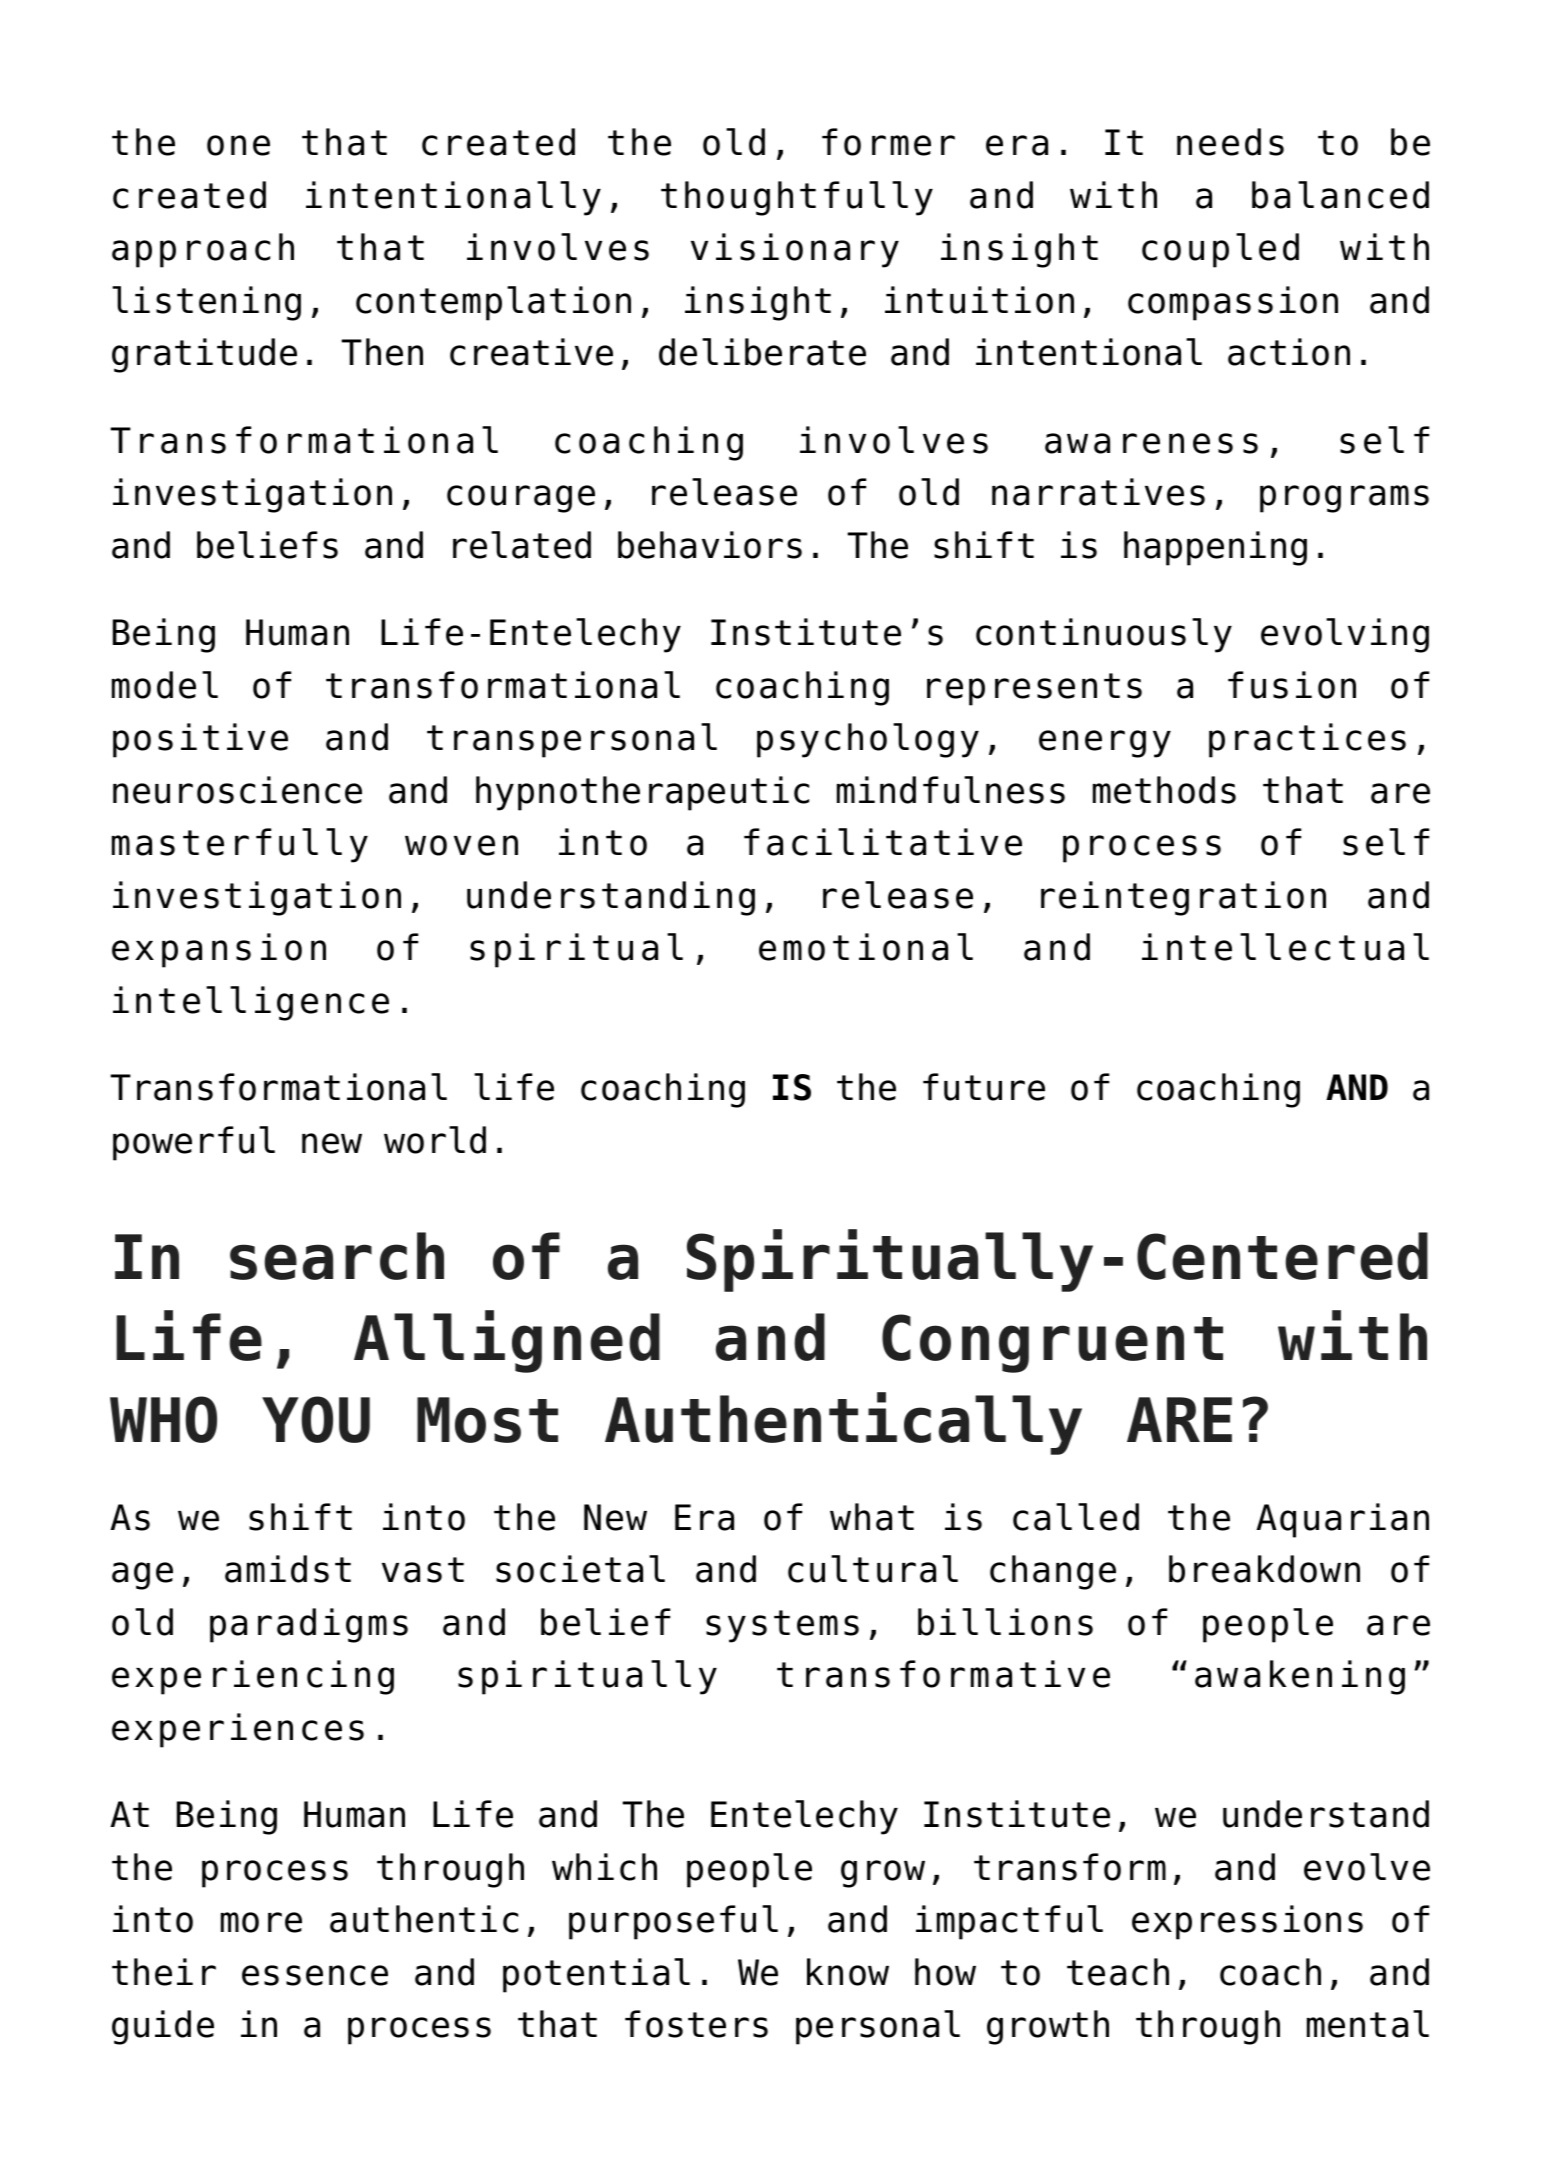  I want to click on essence, so click(315, 1975).
